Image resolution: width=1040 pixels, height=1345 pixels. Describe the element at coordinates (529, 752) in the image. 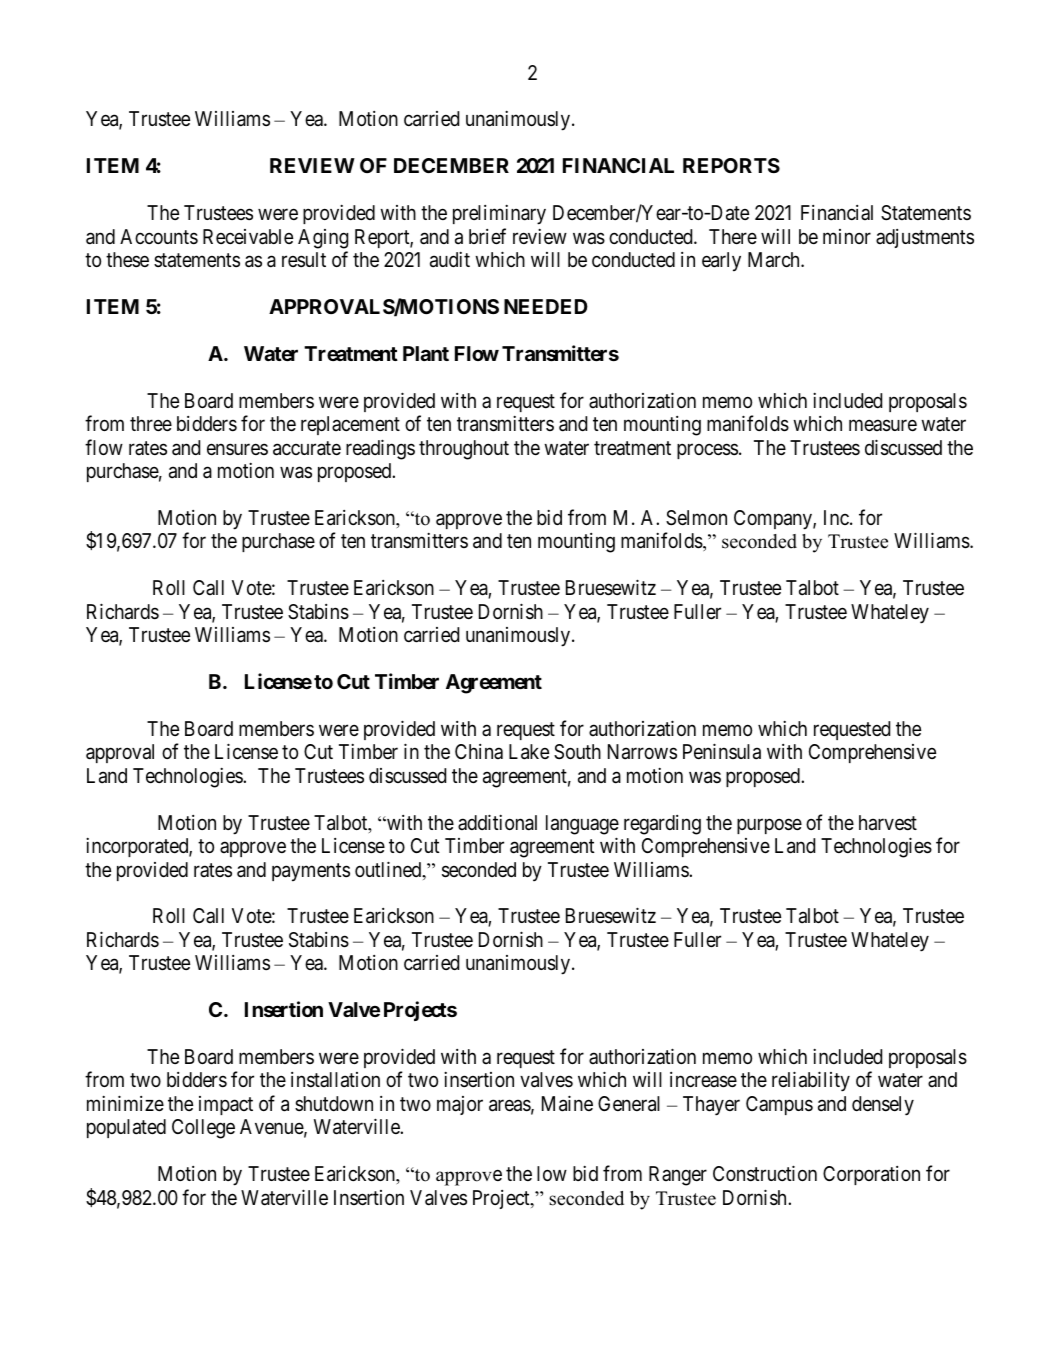

I see `Lake` at that location.
